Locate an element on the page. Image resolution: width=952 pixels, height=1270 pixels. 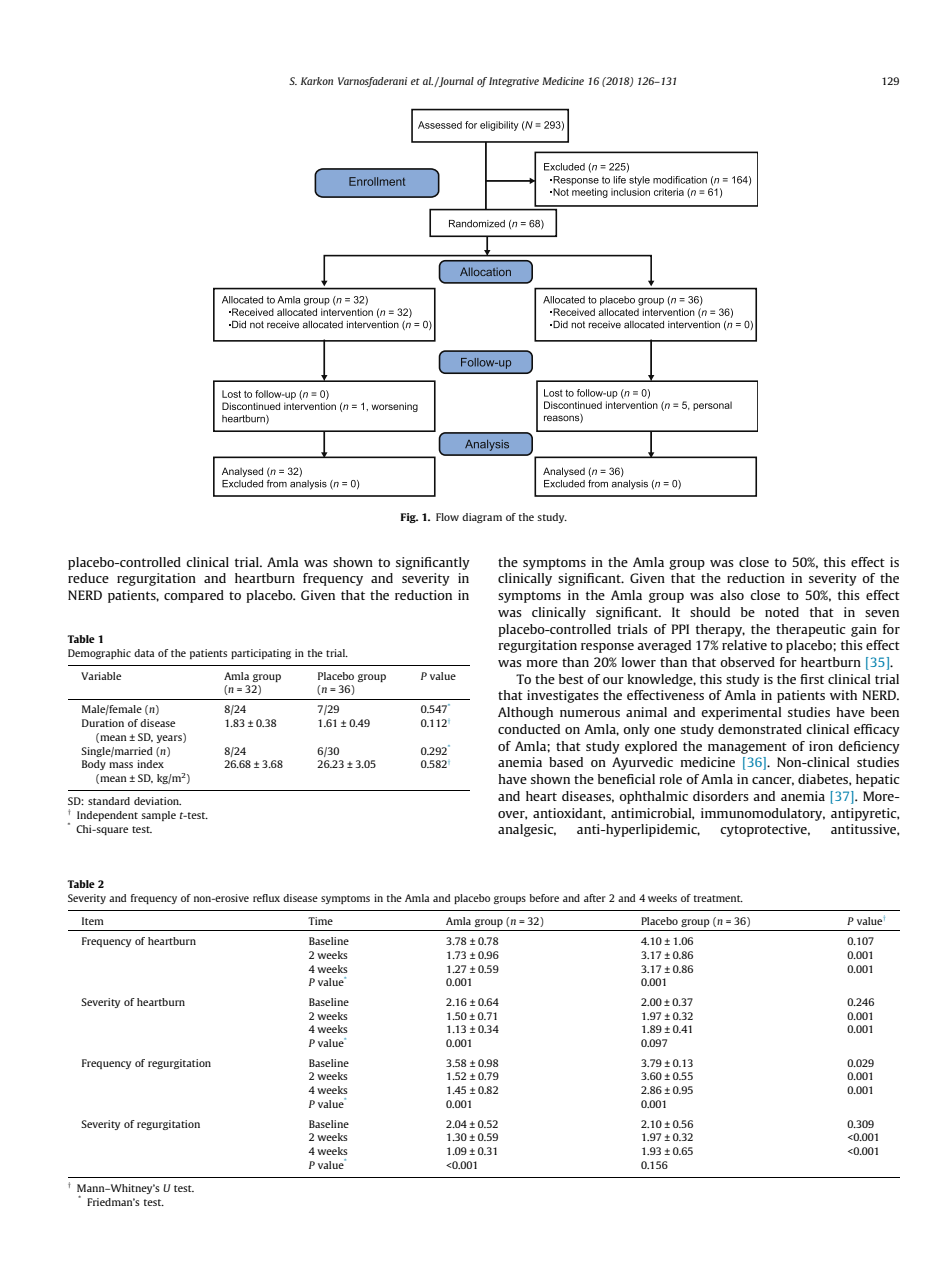
Fig is located at coordinates (409, 518).
